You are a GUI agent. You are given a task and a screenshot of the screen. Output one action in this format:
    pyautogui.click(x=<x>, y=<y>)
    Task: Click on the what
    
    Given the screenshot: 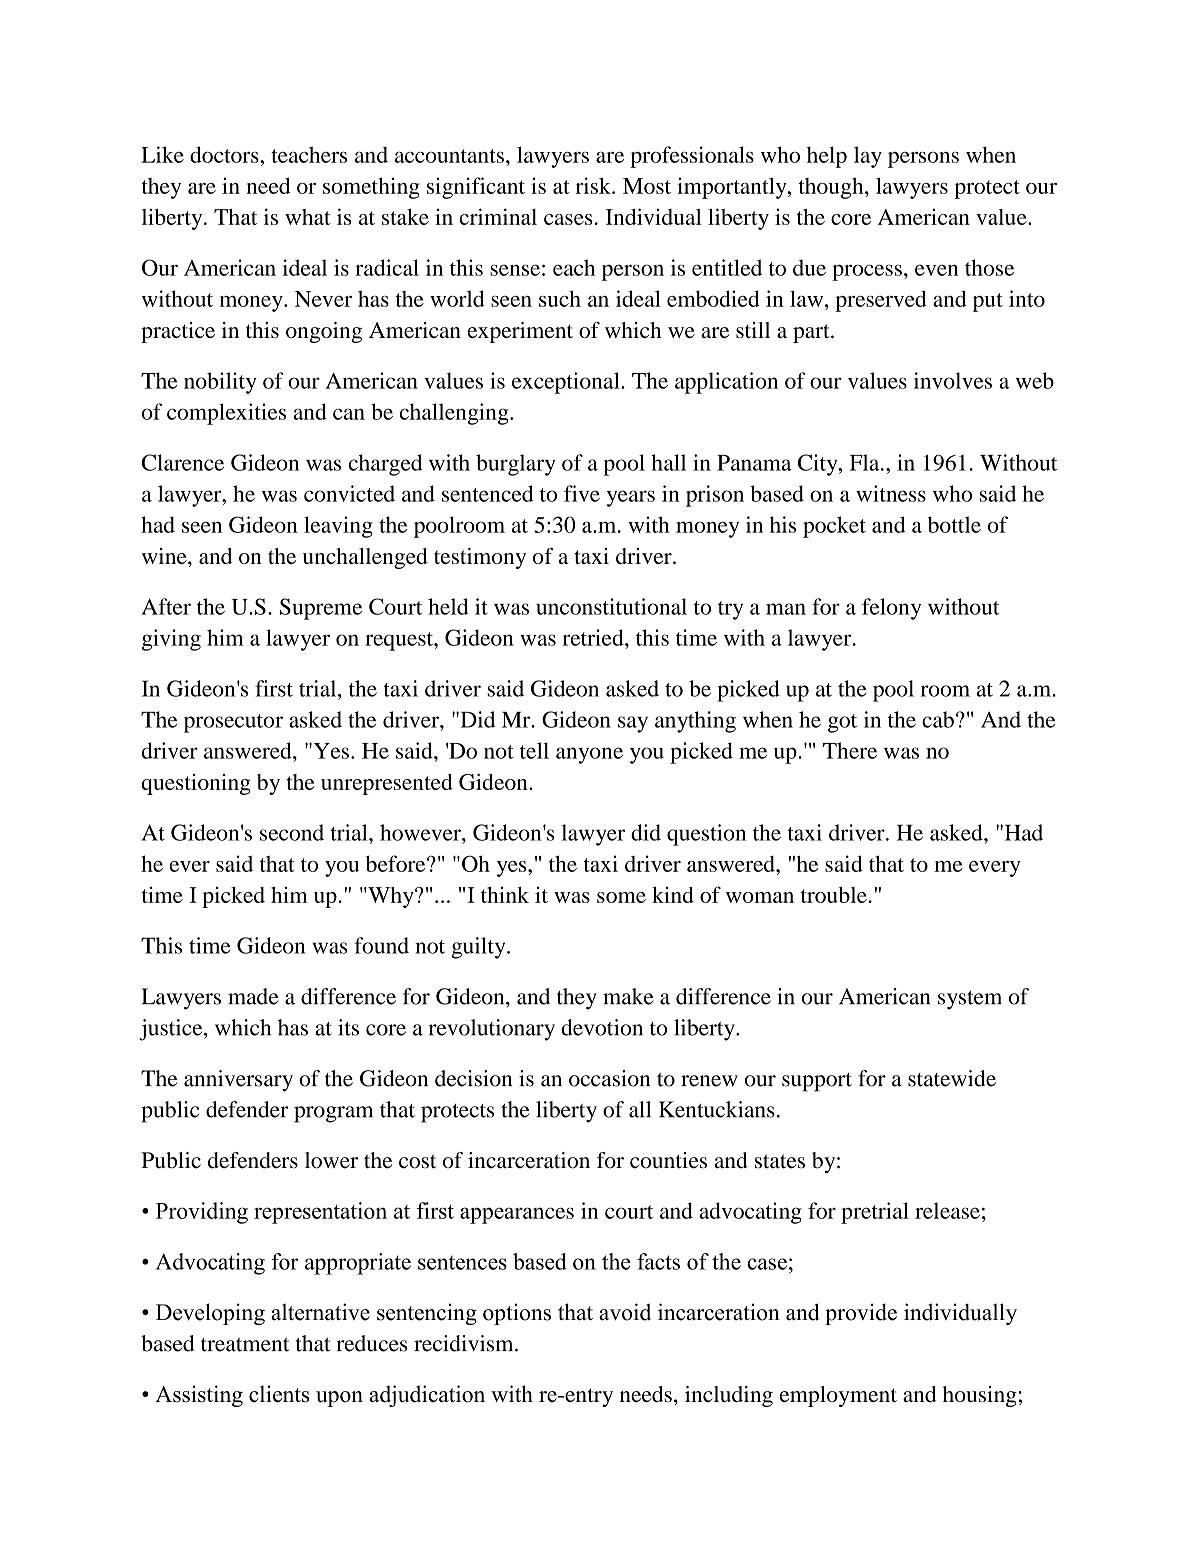 What is the action you would take?
    pyautogui.click(x=308, y=217)
